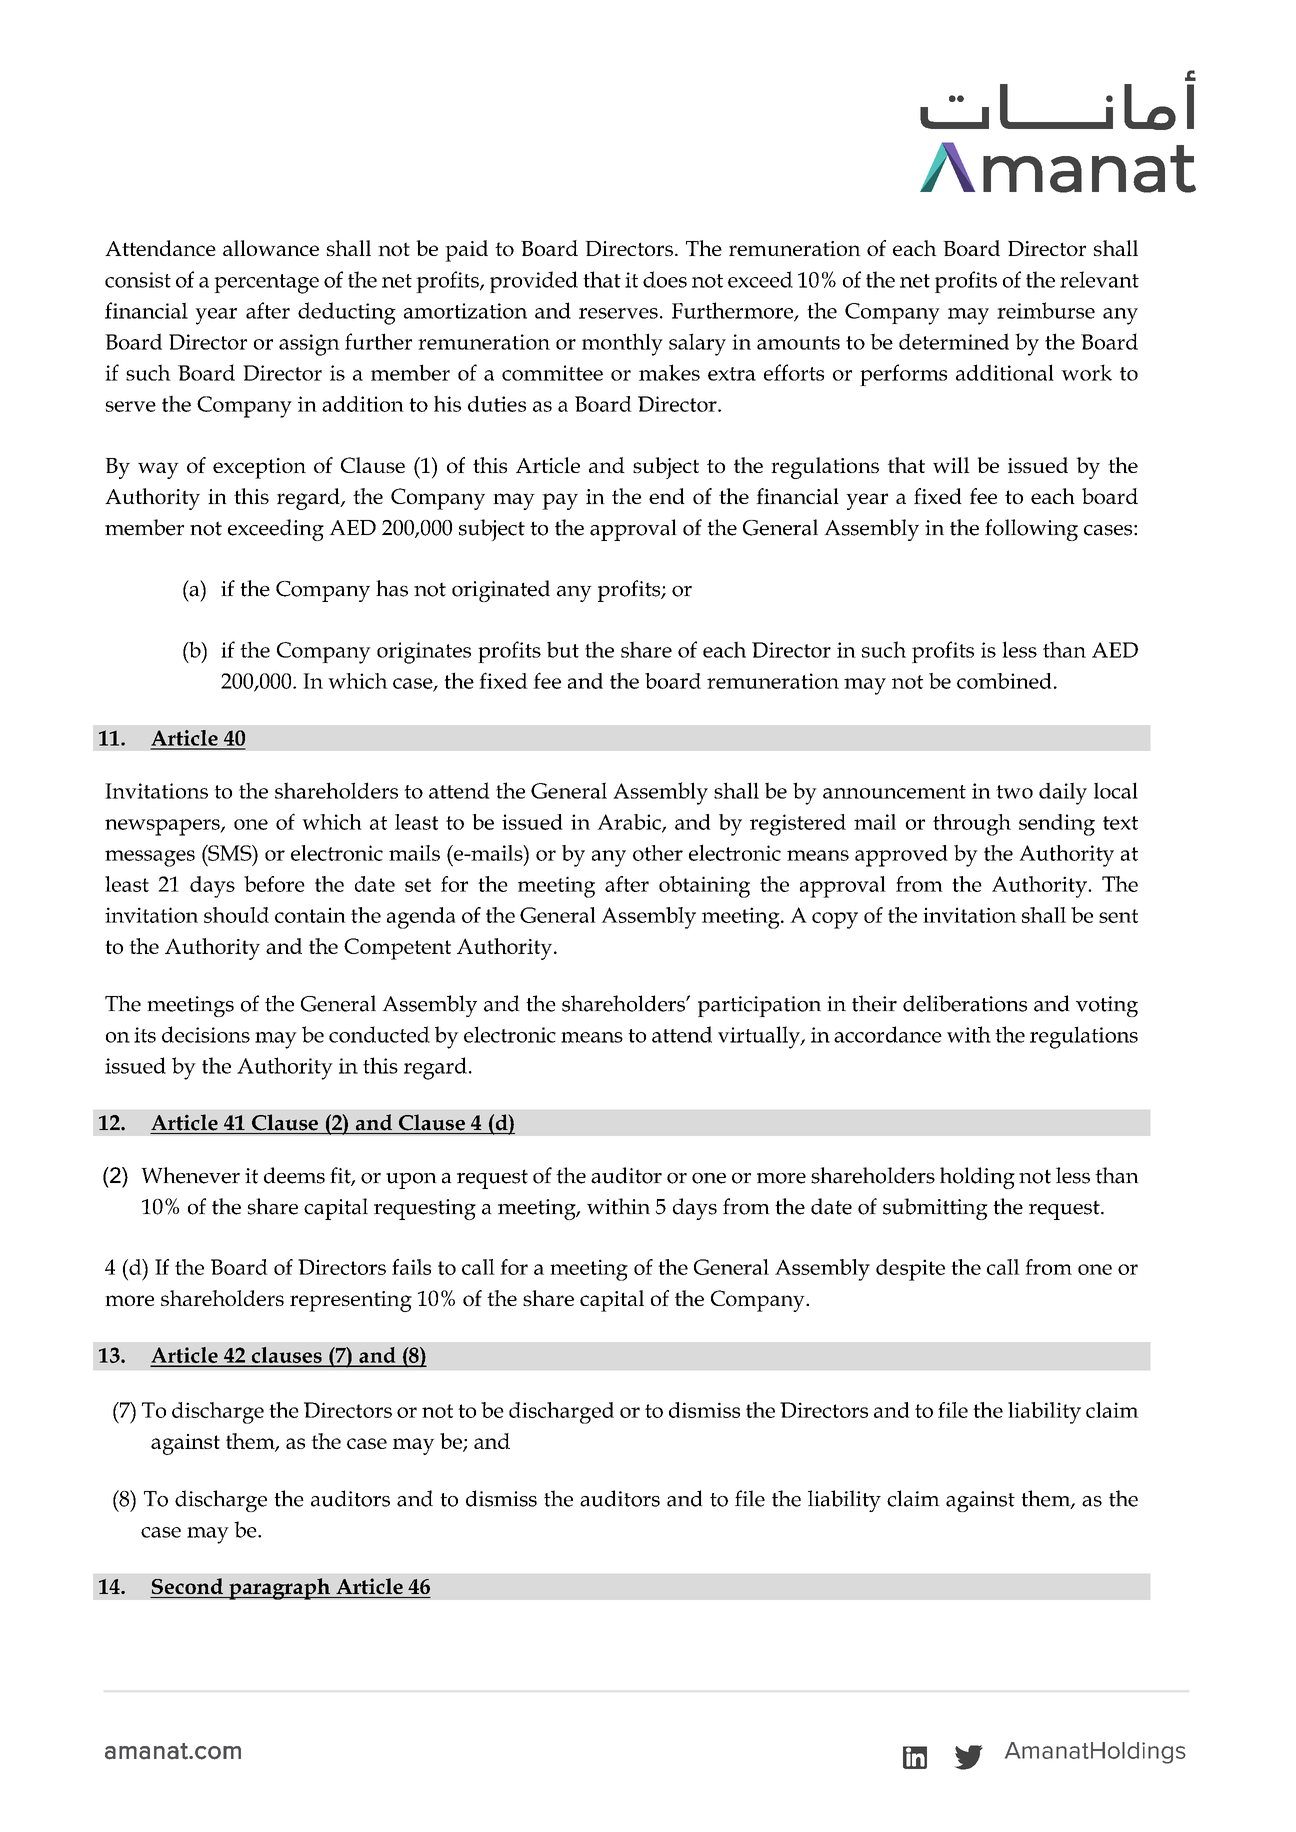 The height and width of the document is (1832, 1296). What do you see at coordinates (279, 1589) in the document?
I see `paragraph` at bounding box center [279, 1589].
